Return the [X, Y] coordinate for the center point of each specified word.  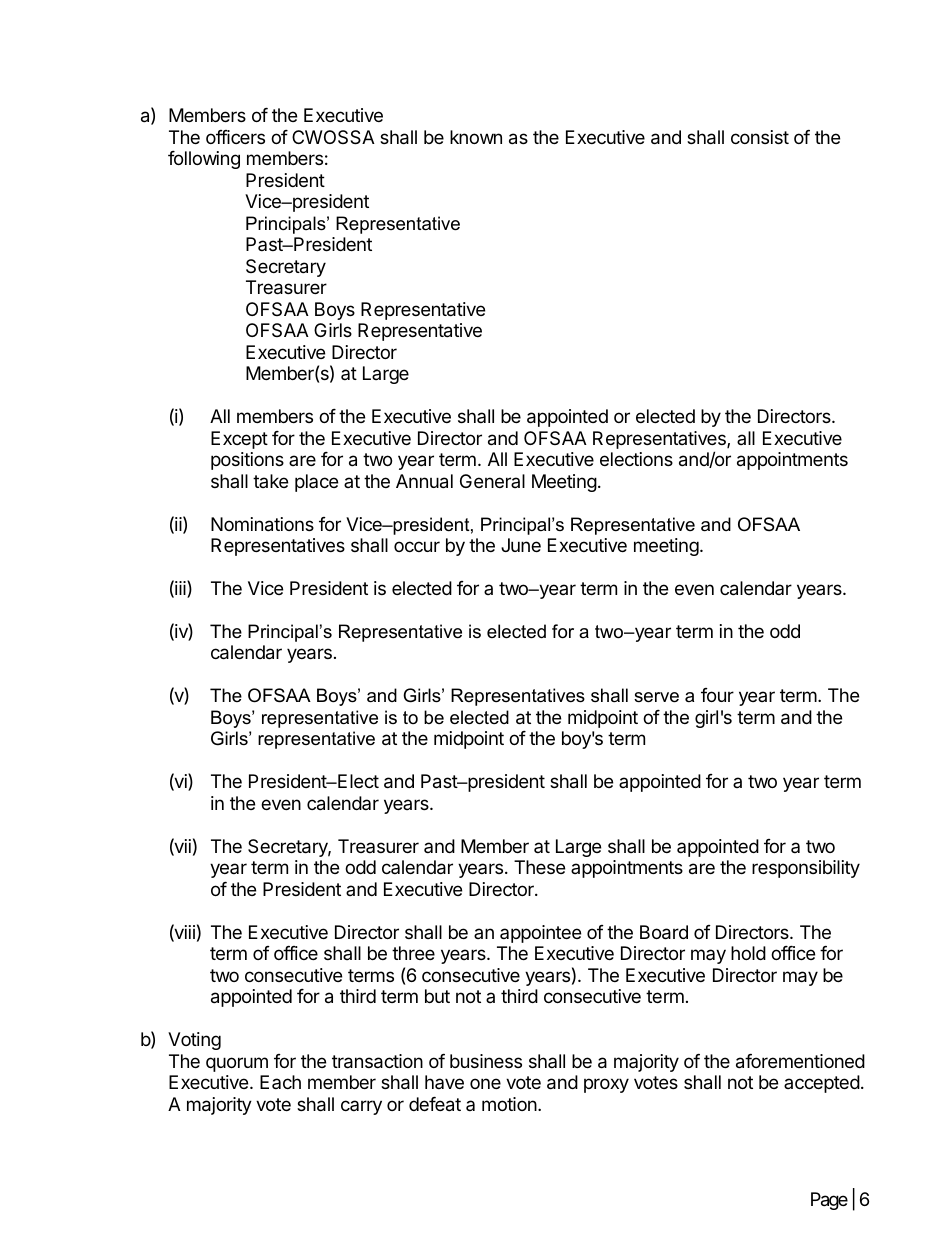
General [492, 481]
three [413, 953]
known [476, 137]
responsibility [806, 869]
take [270, 481]
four [717, 695]
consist [760, 137]
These [539, 867]
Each [280, 1082]
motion [510, 1104]
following [204, 160]
